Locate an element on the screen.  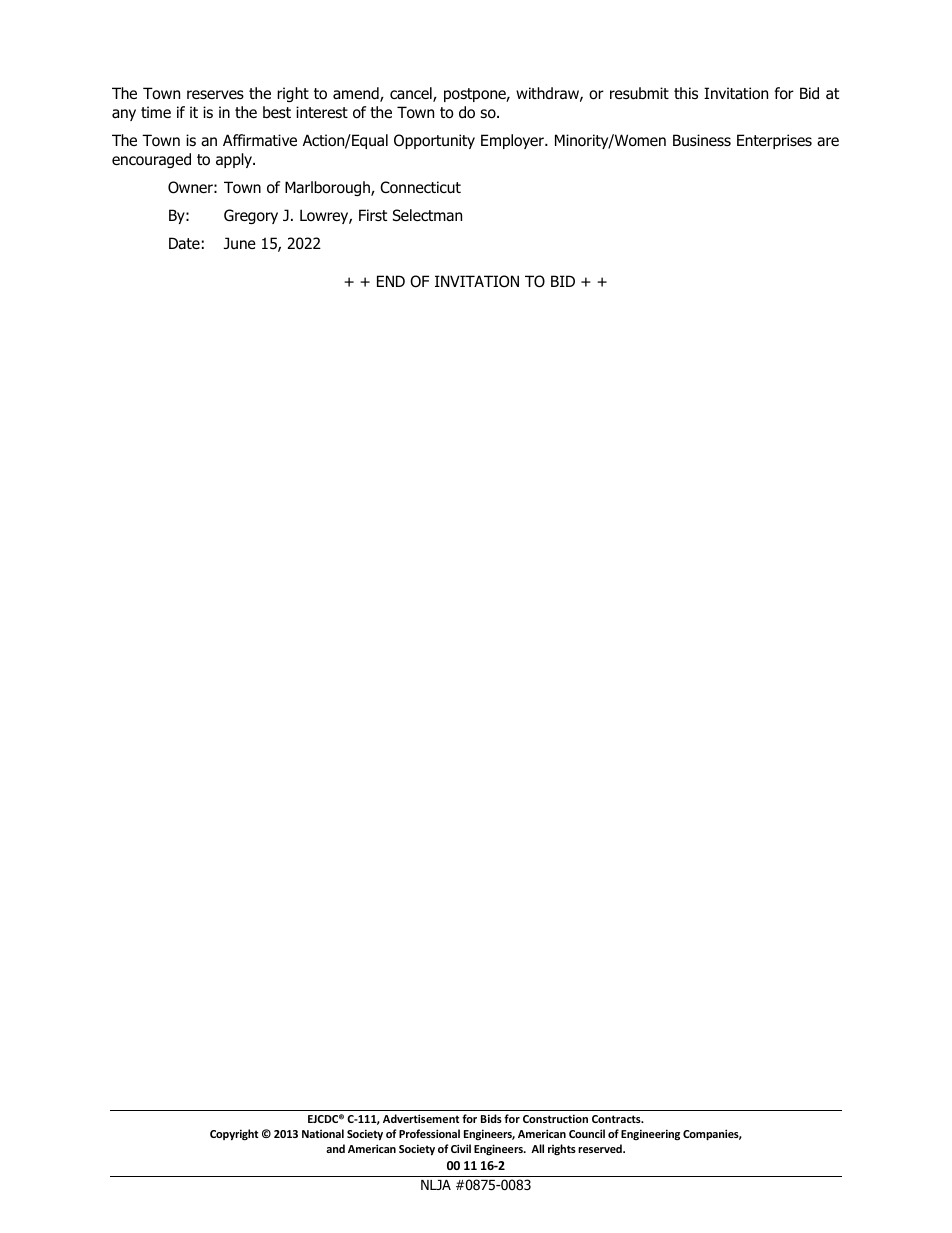
Enterprises is located at coordinates (774, 141).
